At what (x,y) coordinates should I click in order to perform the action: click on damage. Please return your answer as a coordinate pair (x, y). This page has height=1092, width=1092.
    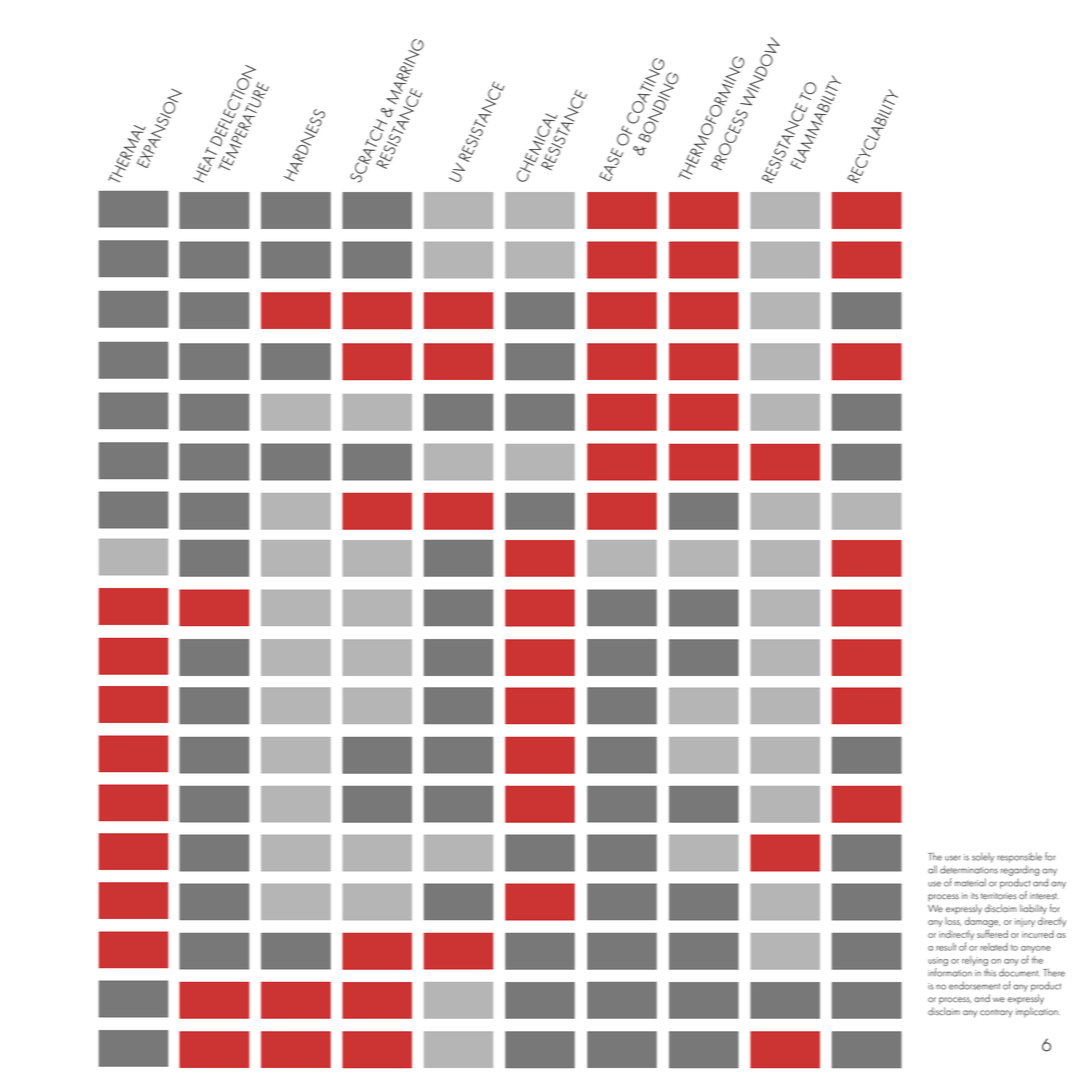
    Looking at the image, I should click on (982, 922).
